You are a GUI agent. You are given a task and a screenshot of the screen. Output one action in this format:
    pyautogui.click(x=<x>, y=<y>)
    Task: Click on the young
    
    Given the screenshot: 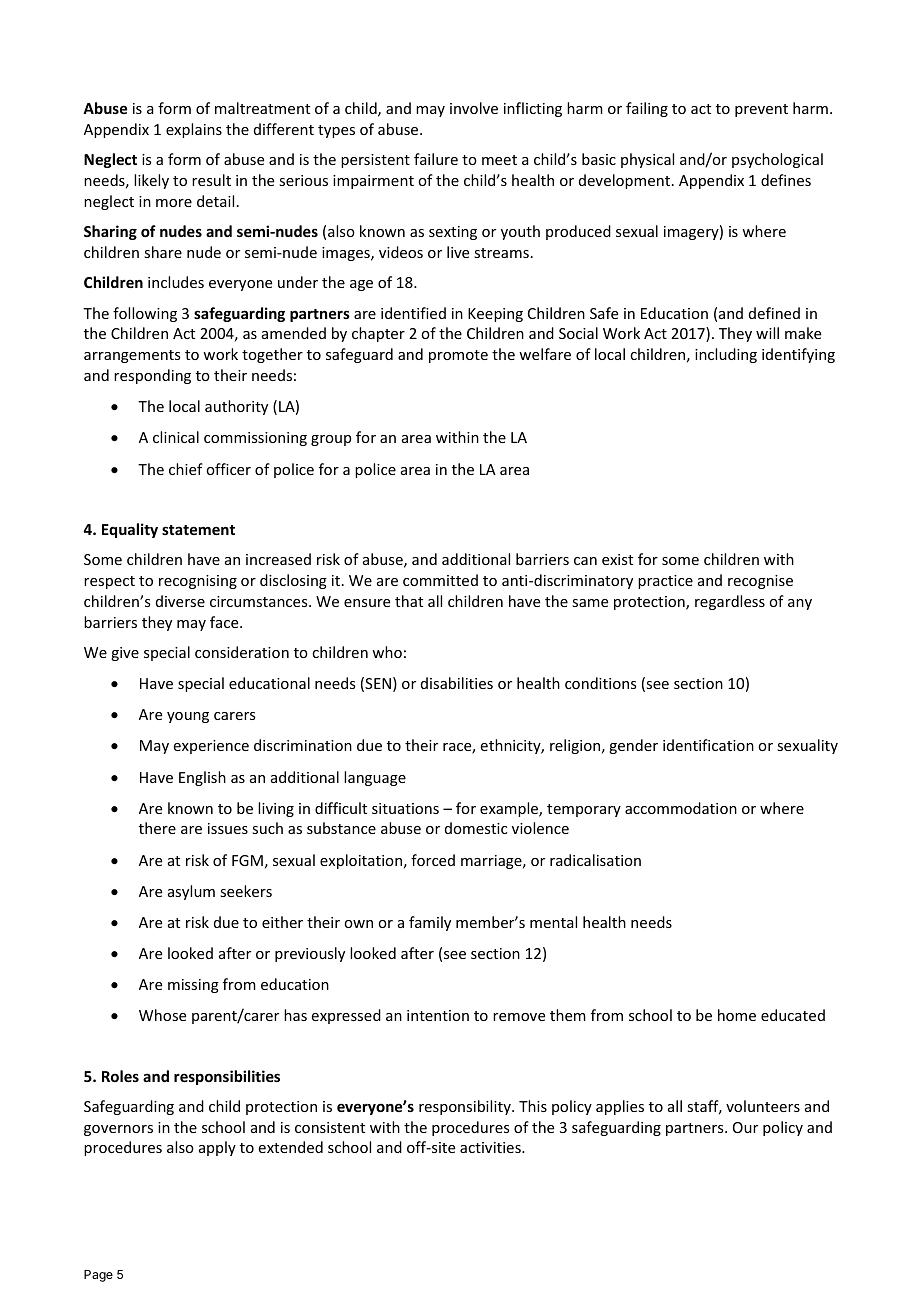 What is the action you would take?
    pyautogui.click(x=188, y=717)
